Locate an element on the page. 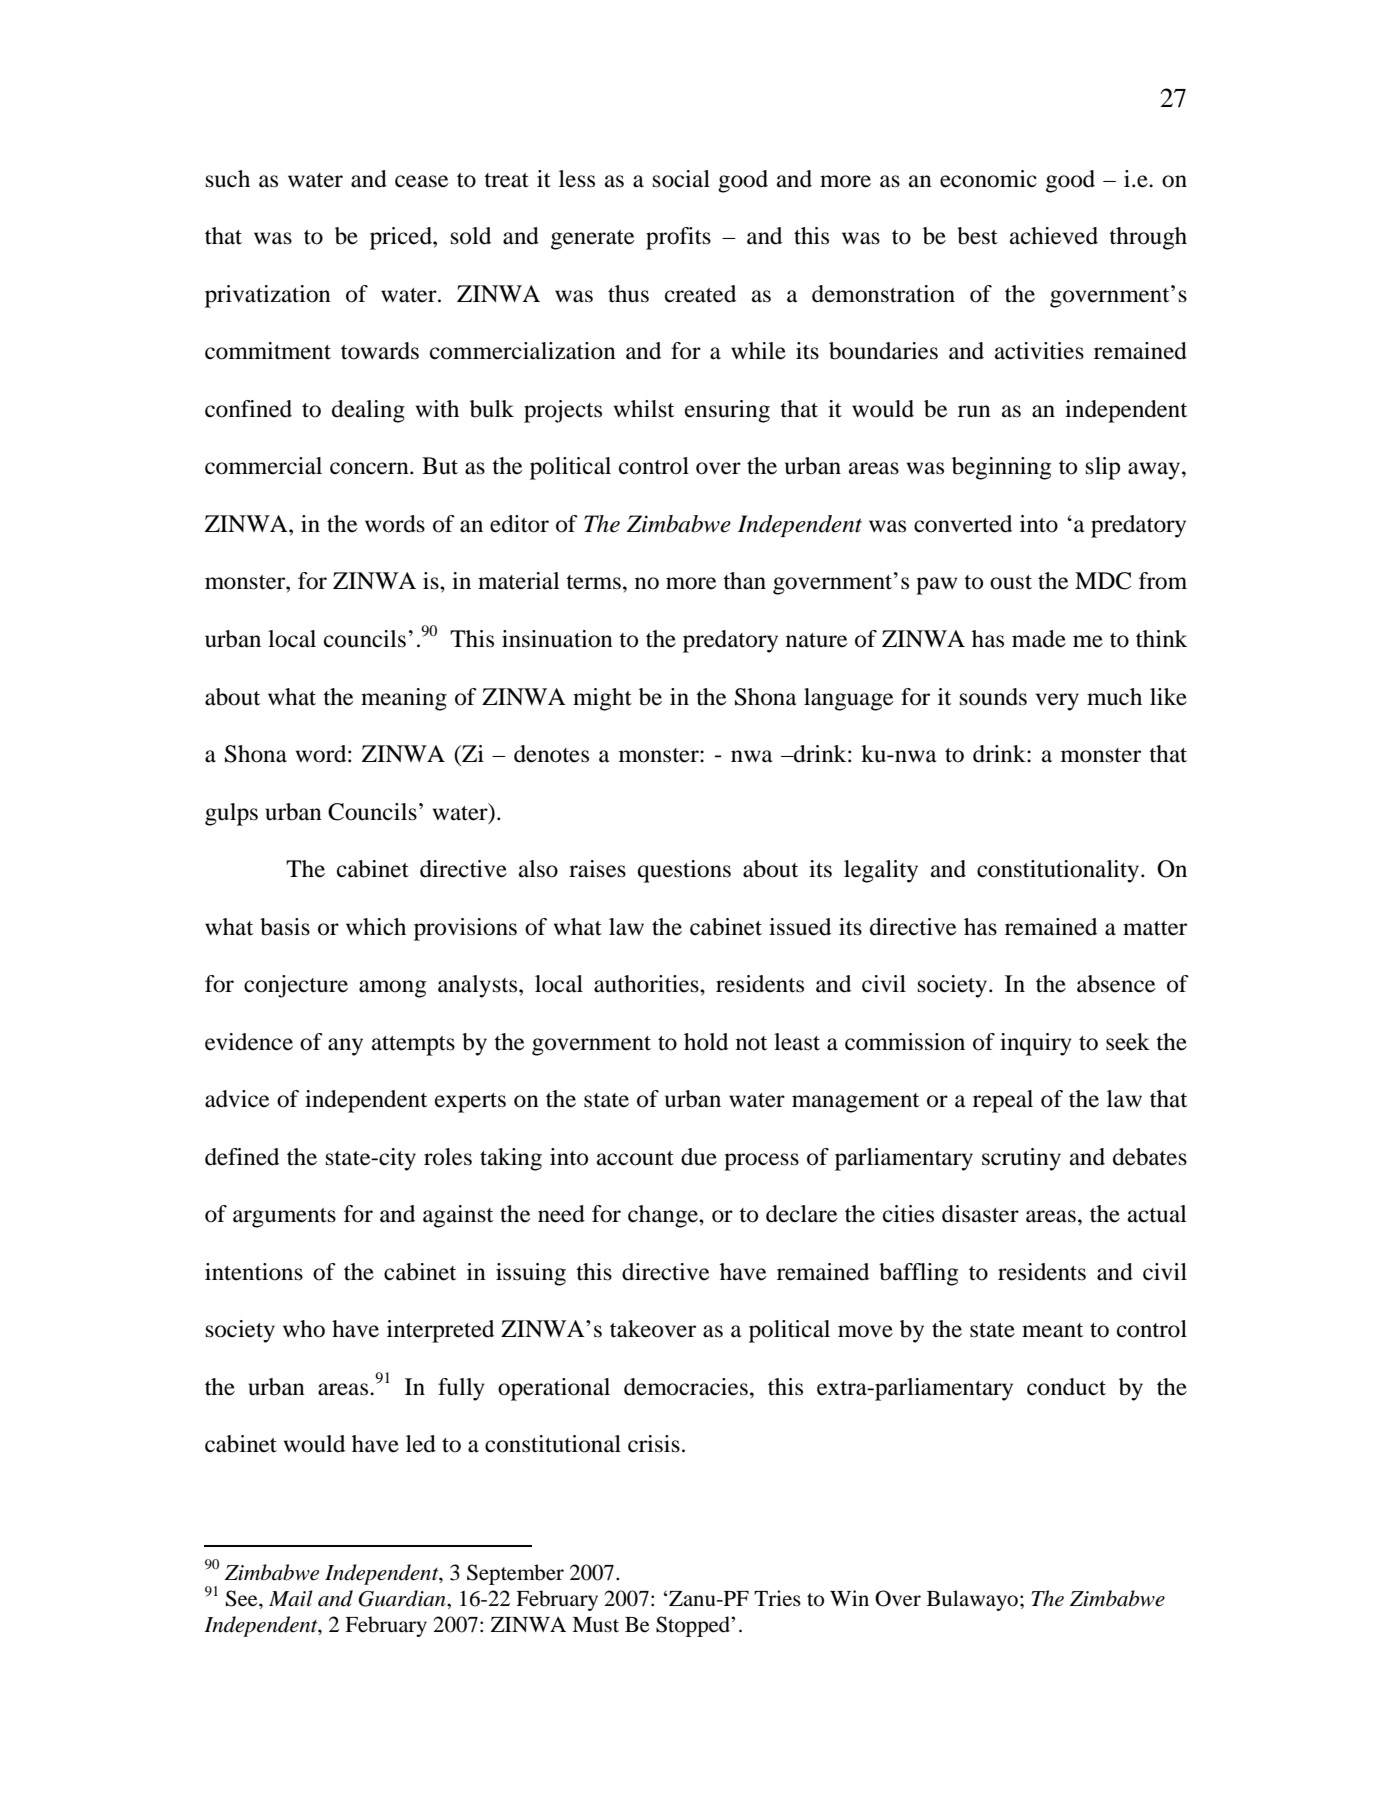 This image has height=1801, width=1392. profits is located at coordinates (678, 238).
